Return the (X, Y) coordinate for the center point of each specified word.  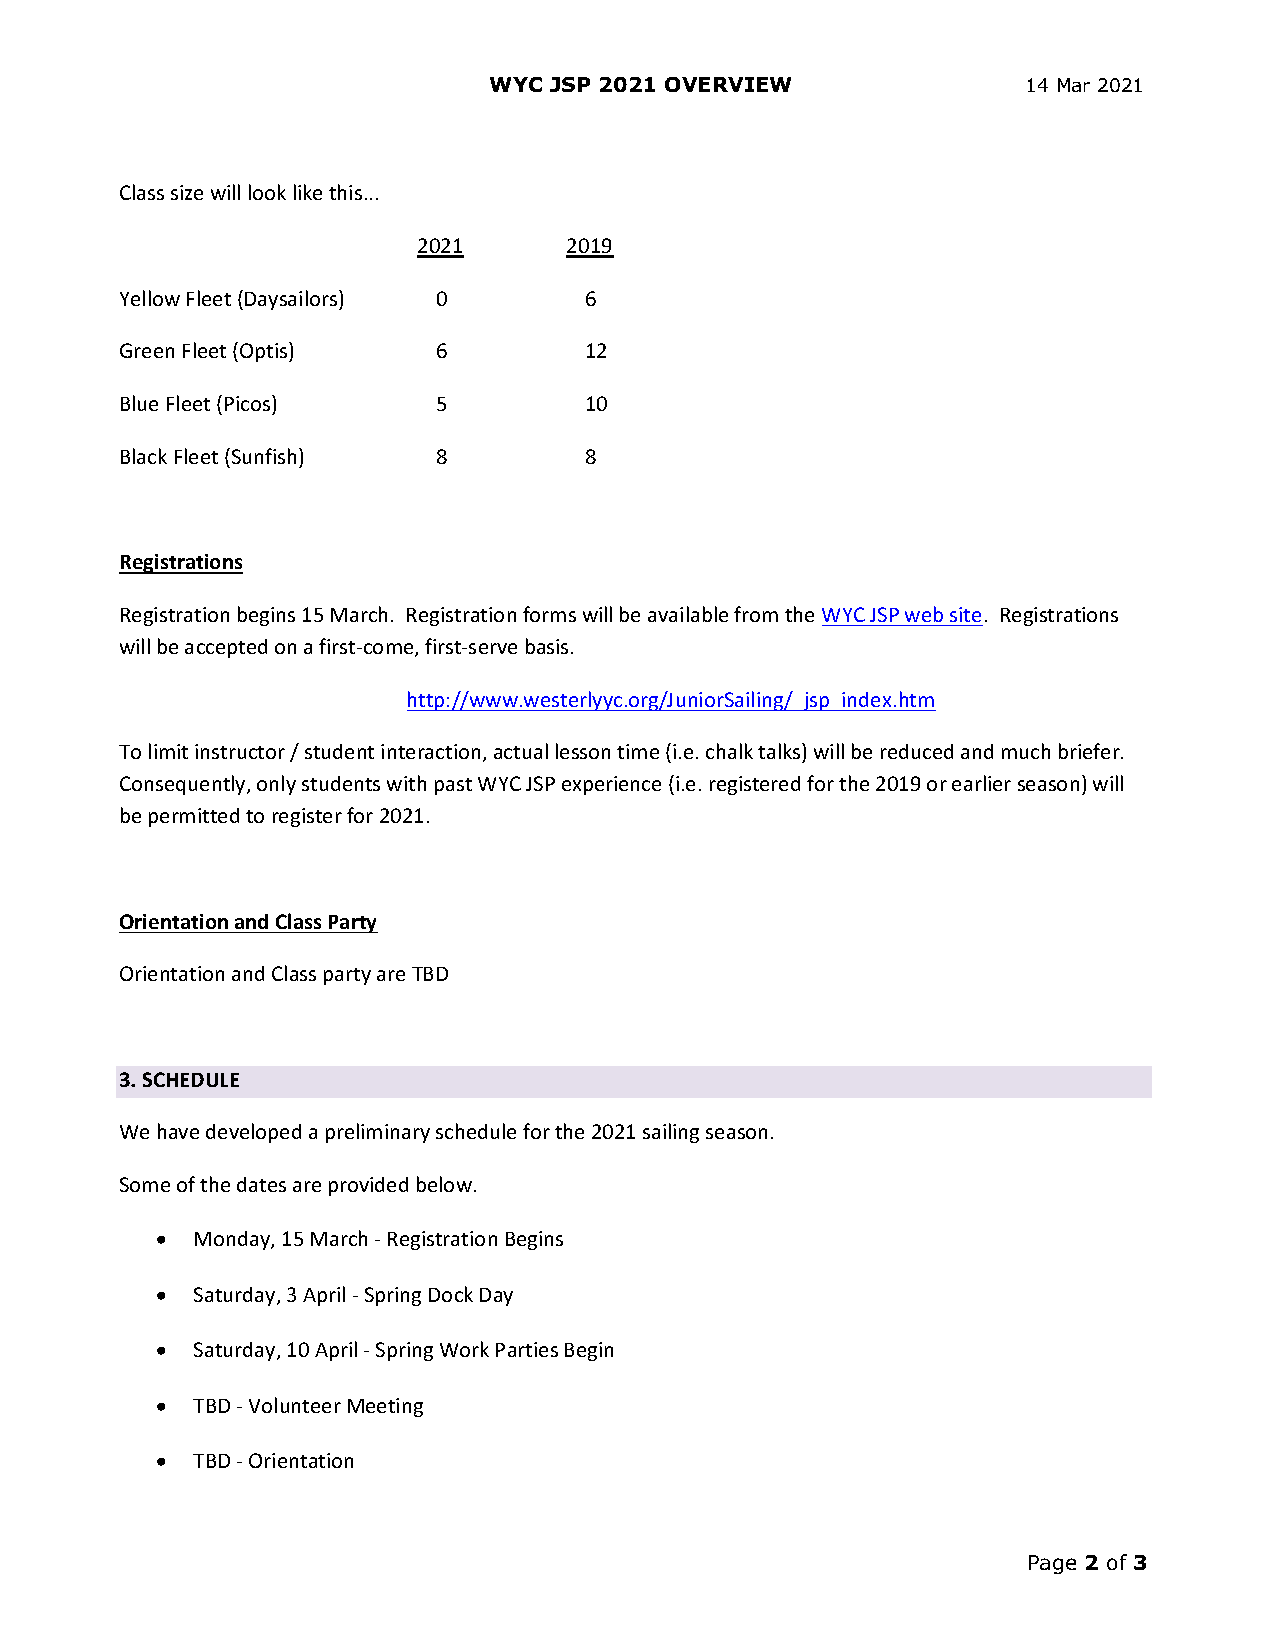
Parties (527, 1349)
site (965, 614)
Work (464, 1349)
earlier (981, 783)
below (444, 1184)
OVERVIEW (728, 84)
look (267, 192)
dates (261, 1184)
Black (144, 456)
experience (611, 785)
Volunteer (295, 1405)
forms (549, 614)
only (276, 785)
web (924, 614)
